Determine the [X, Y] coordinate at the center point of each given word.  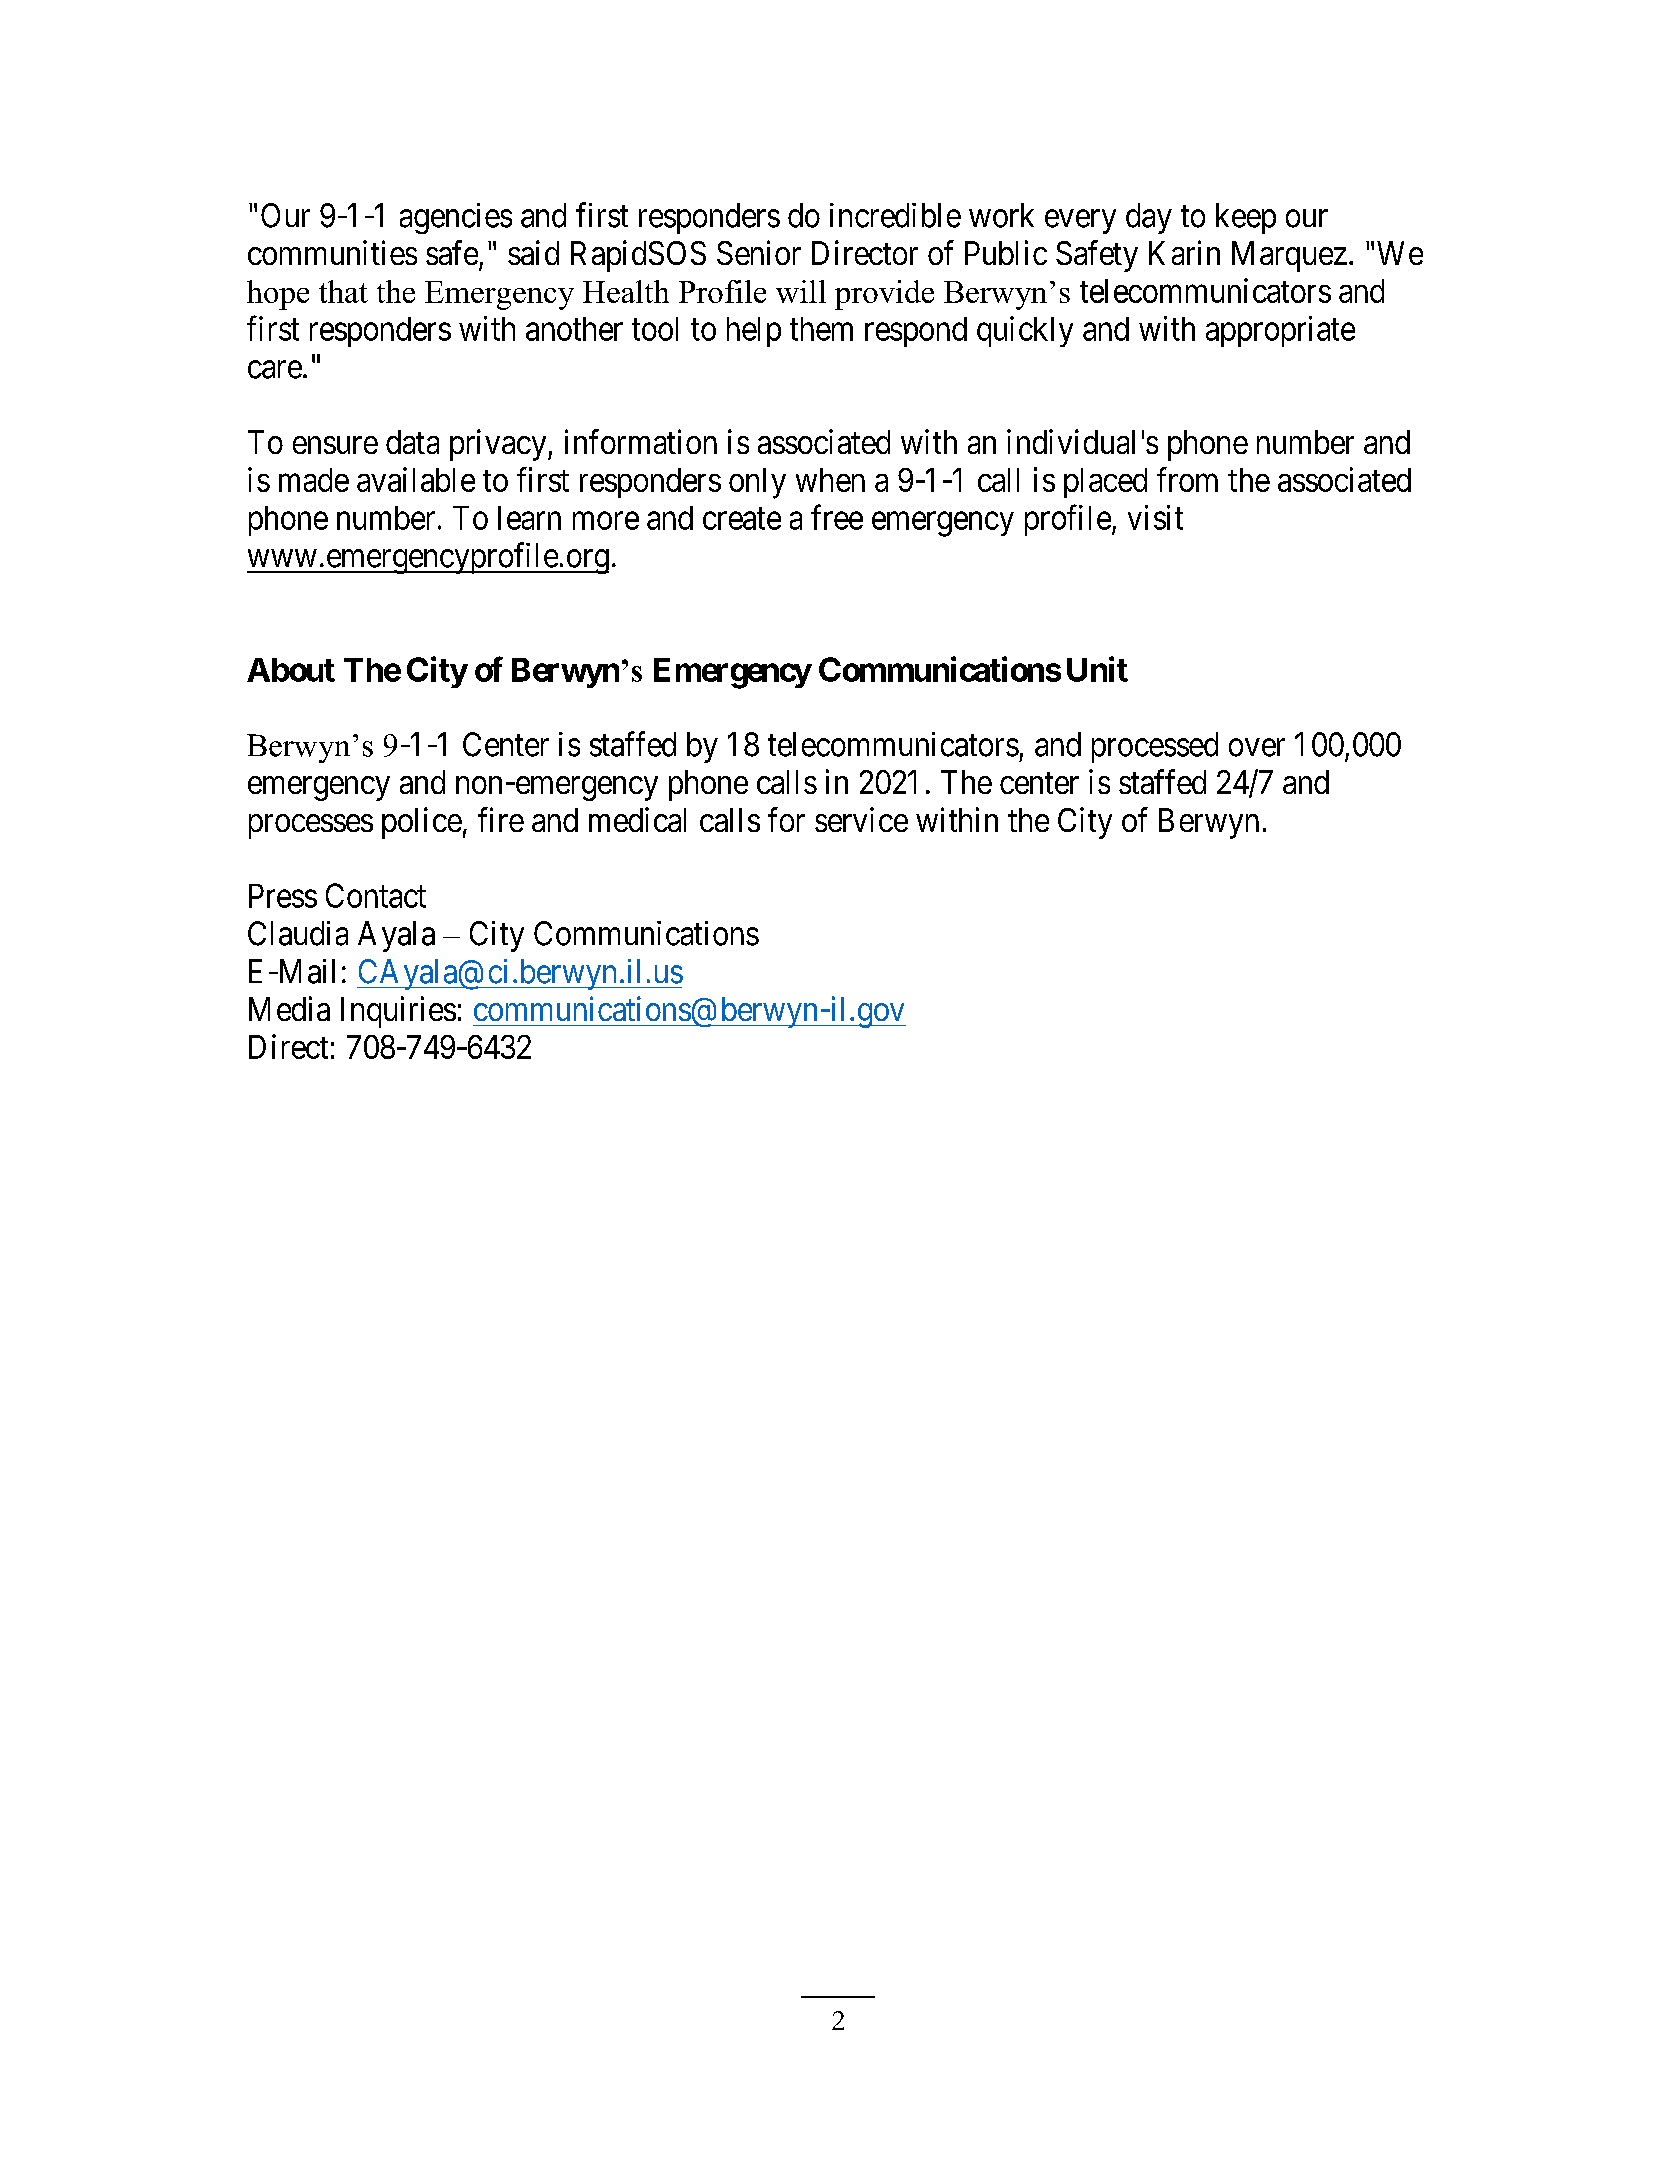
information [641, 441]
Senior [759, 252]
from [1187, 479]
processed [1155, 747]
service [861, 819]
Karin [1184, 252]
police [422, 823]
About [291, 670]
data [412, 442]
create [742, 519]
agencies [456, 218]
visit [1155, 517]
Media [289, 1008]
